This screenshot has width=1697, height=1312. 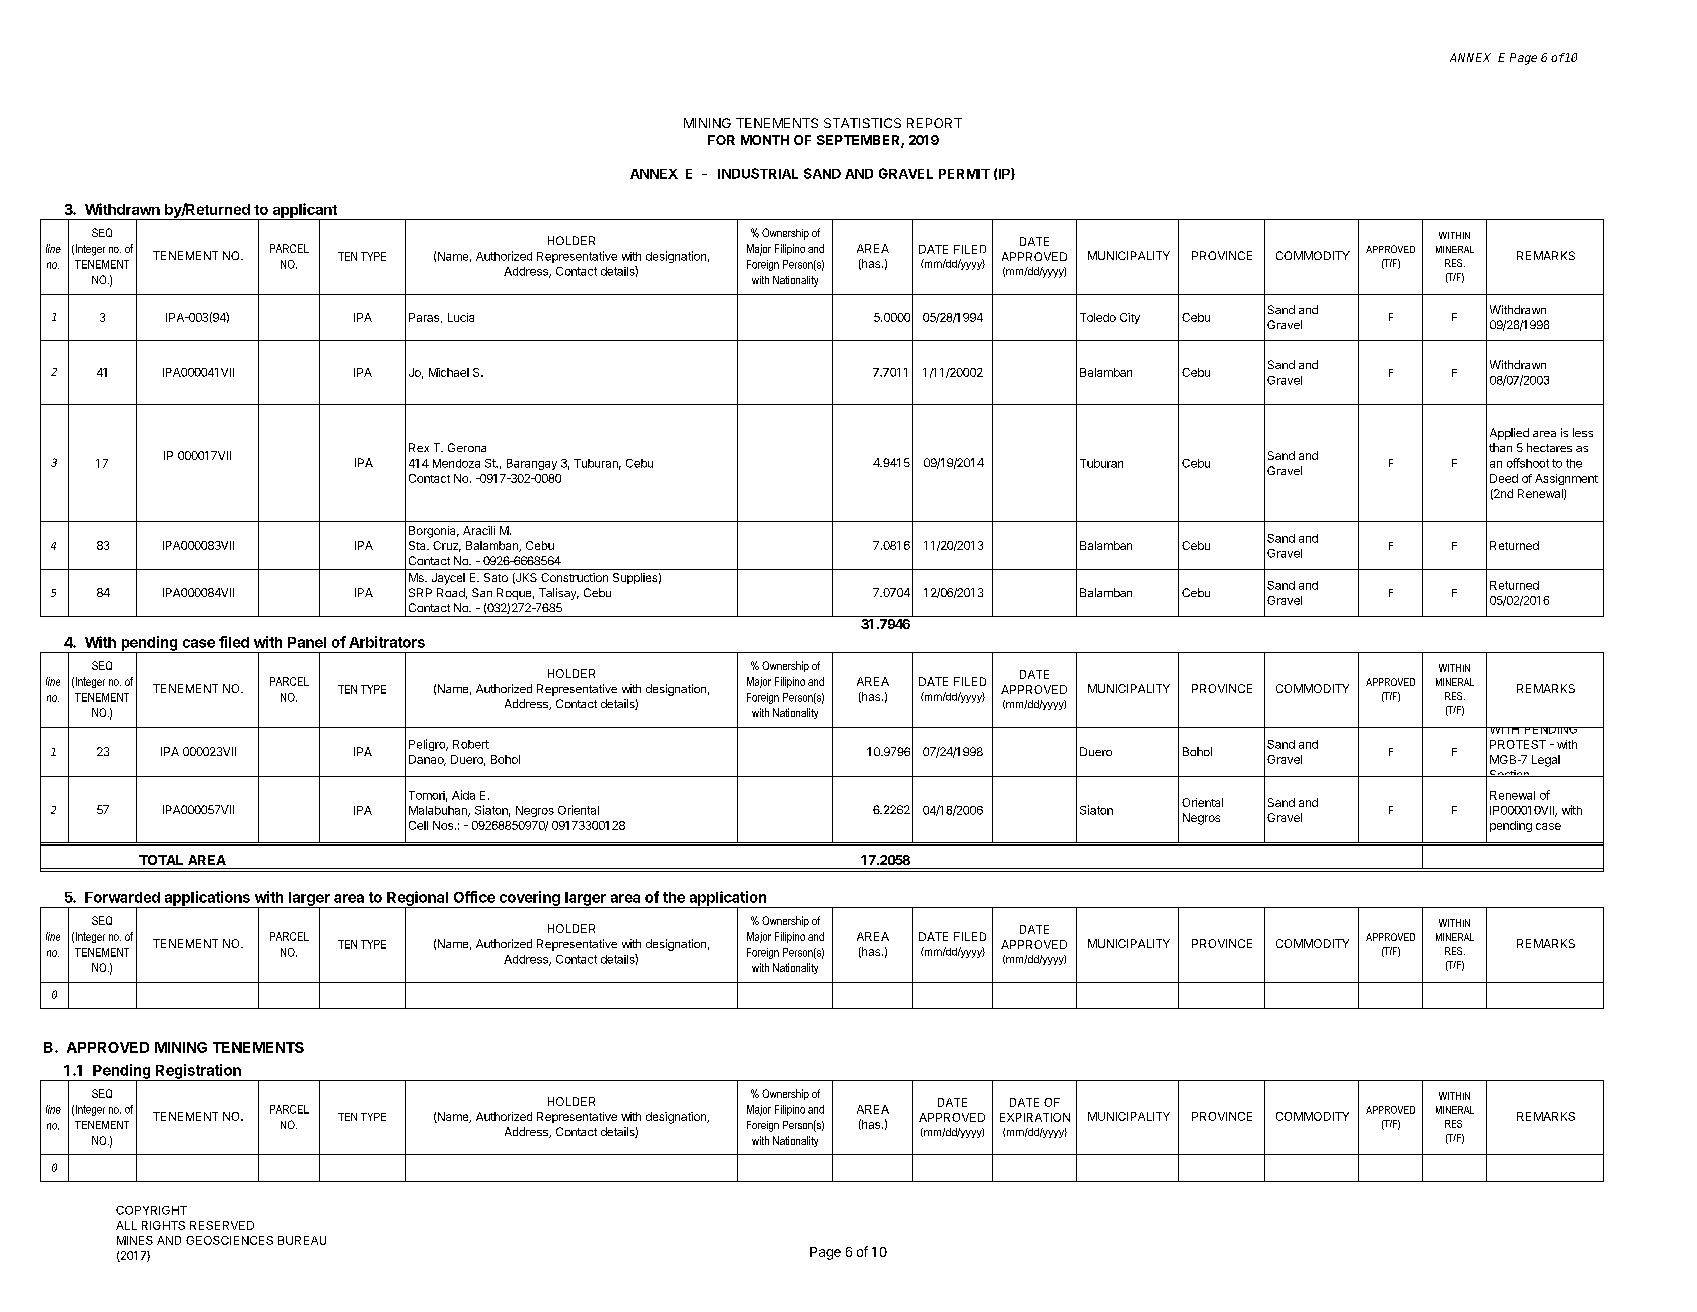 I want to click on applicant, so click(x=304, y=211).
